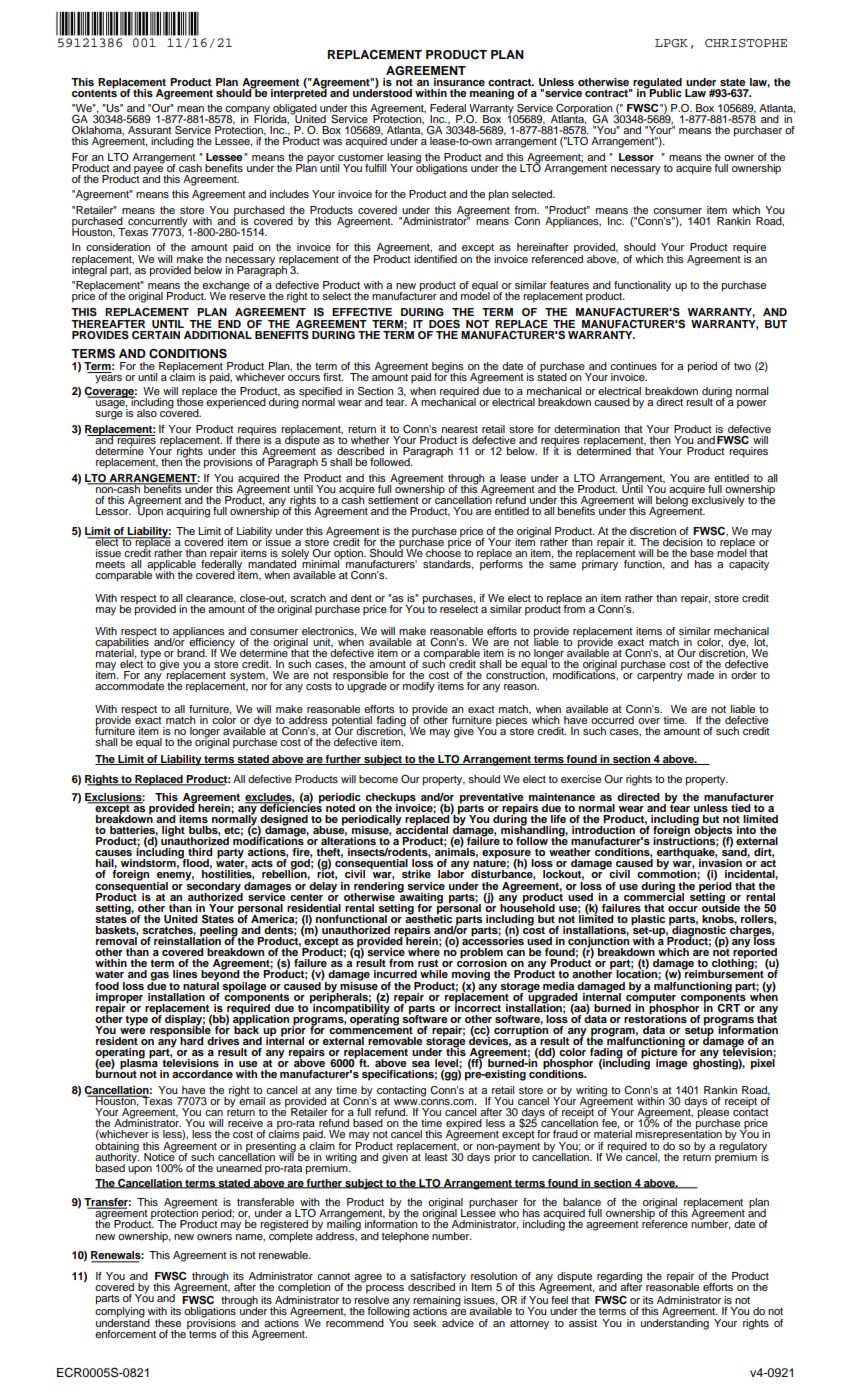  Describe the element at coordinates (460, 429) in the screenshot. I see `nearest` at that location.
